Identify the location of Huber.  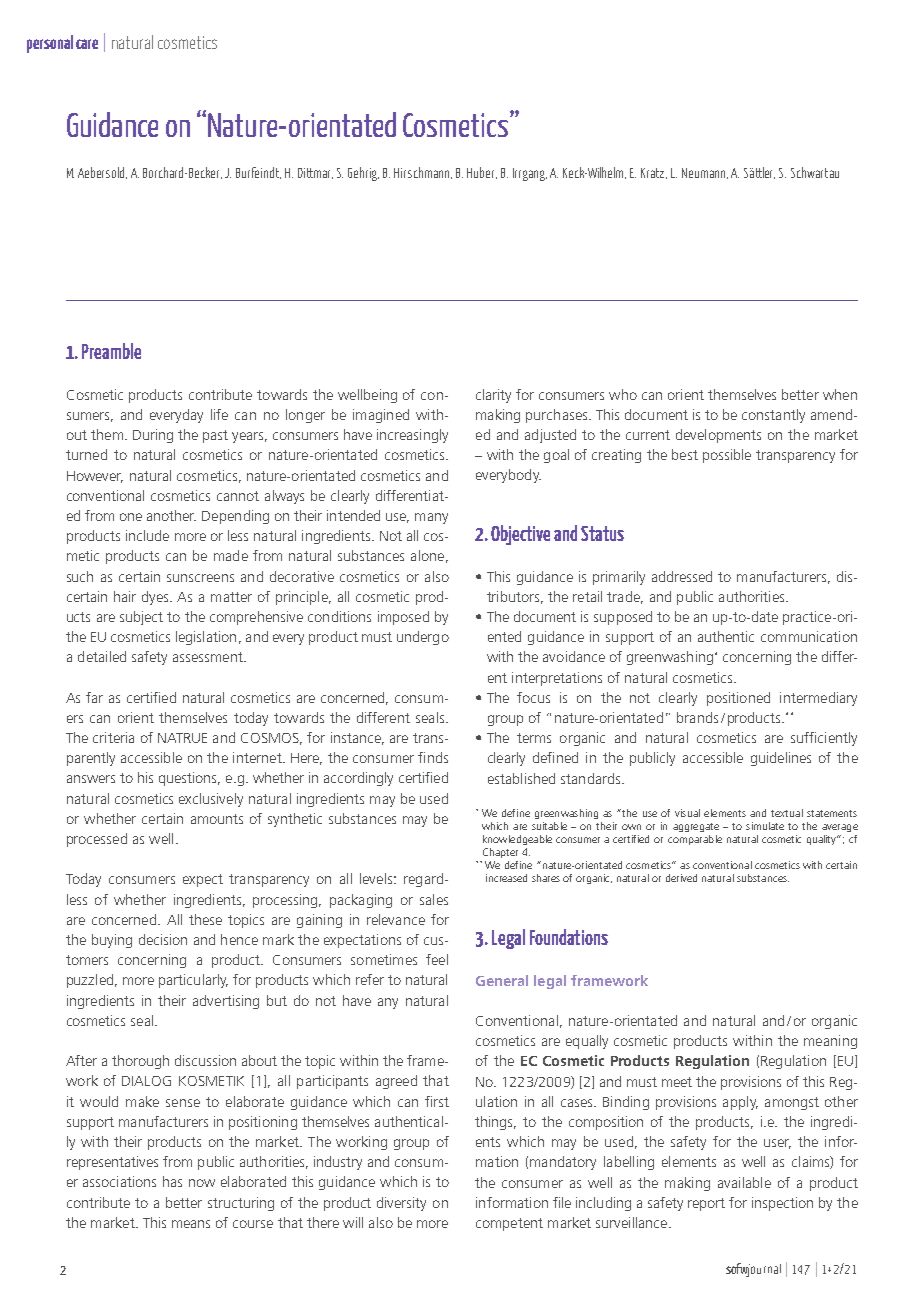
(482, 173).
